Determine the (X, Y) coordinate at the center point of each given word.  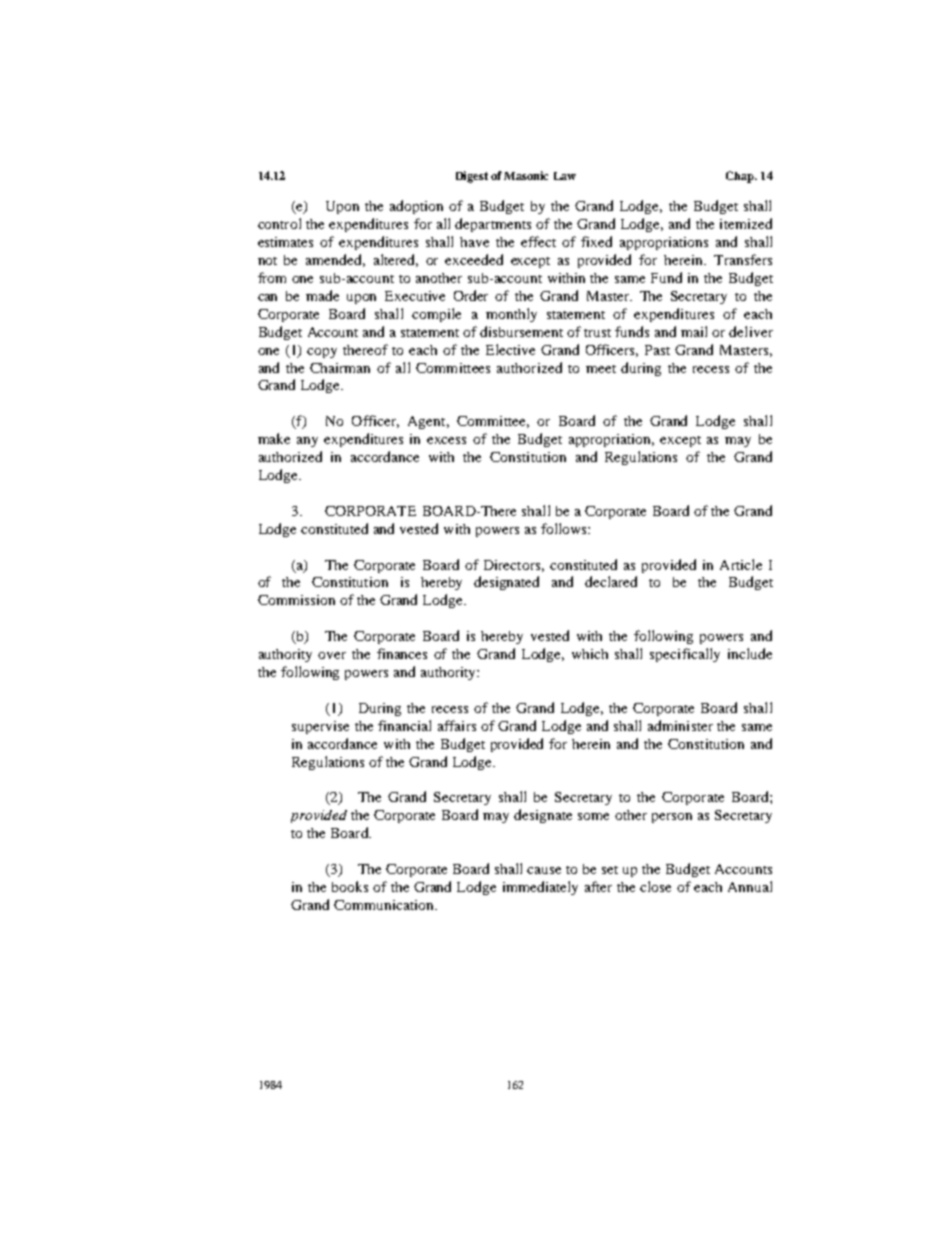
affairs (457, 725)
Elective (510, 349)
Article (741, 564)
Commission (296, 600)
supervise (320, 727)
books (350, 886)
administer (680, 725)
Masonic (526, 175)
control (279, 223)
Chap (741, 177)
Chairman (340, 368)
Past (657, 350)
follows (565, 528)
